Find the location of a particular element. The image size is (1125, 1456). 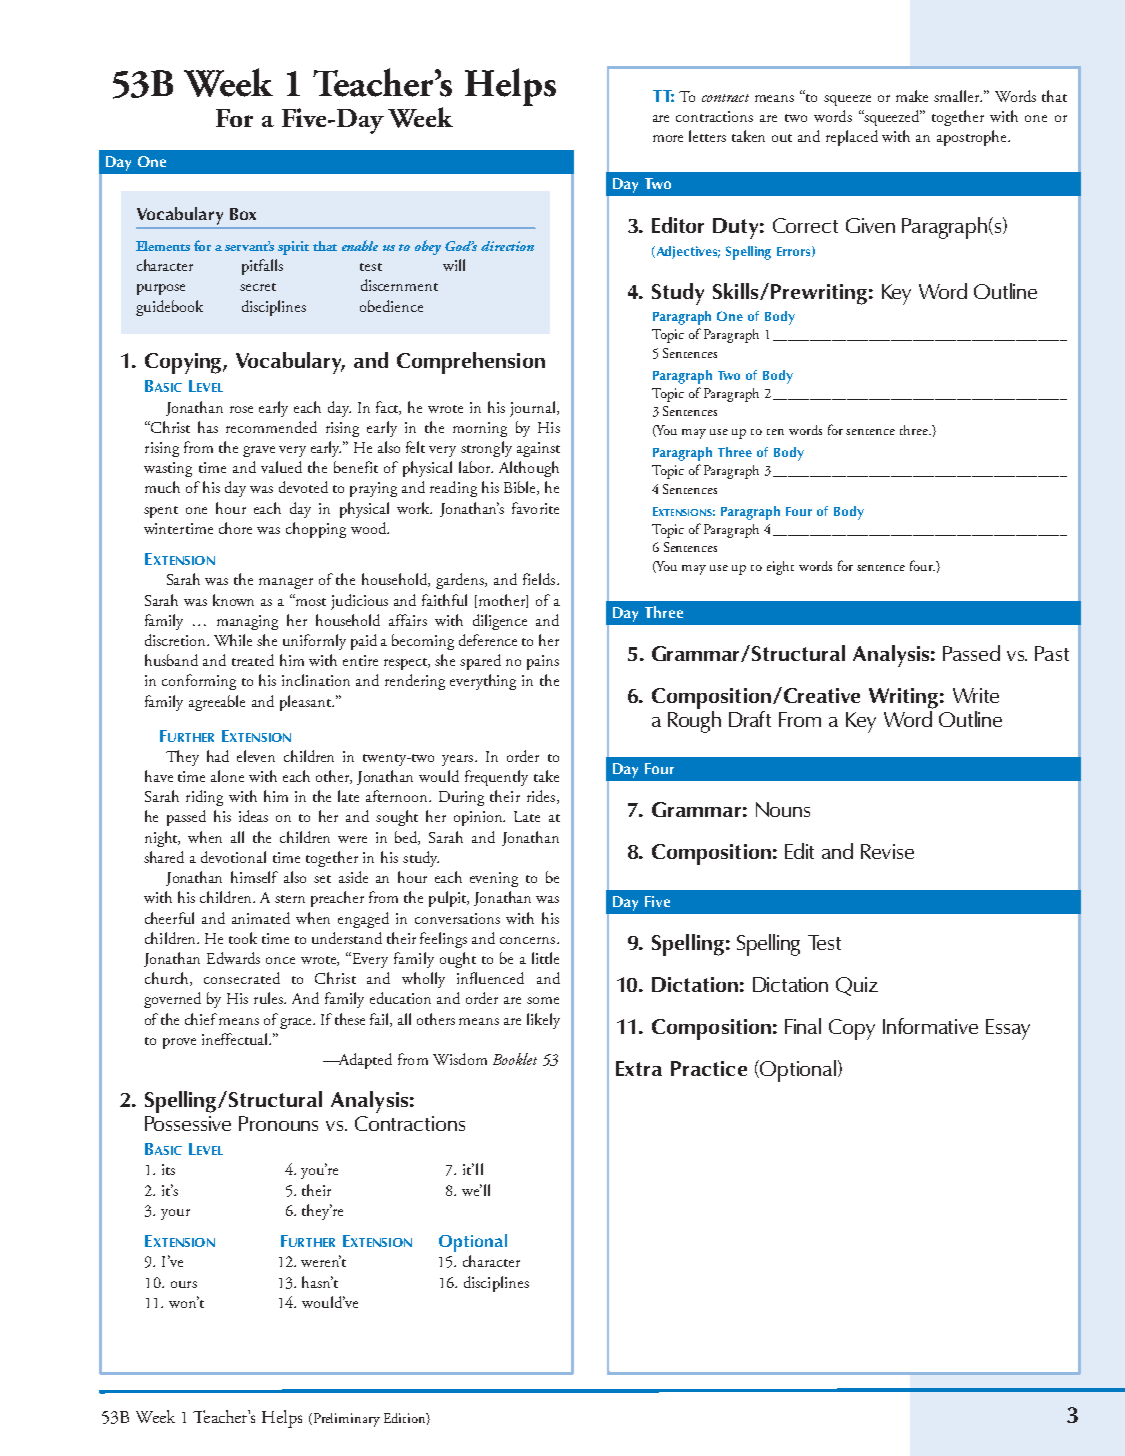

apostrophe is located at coordinates (973, 138).
